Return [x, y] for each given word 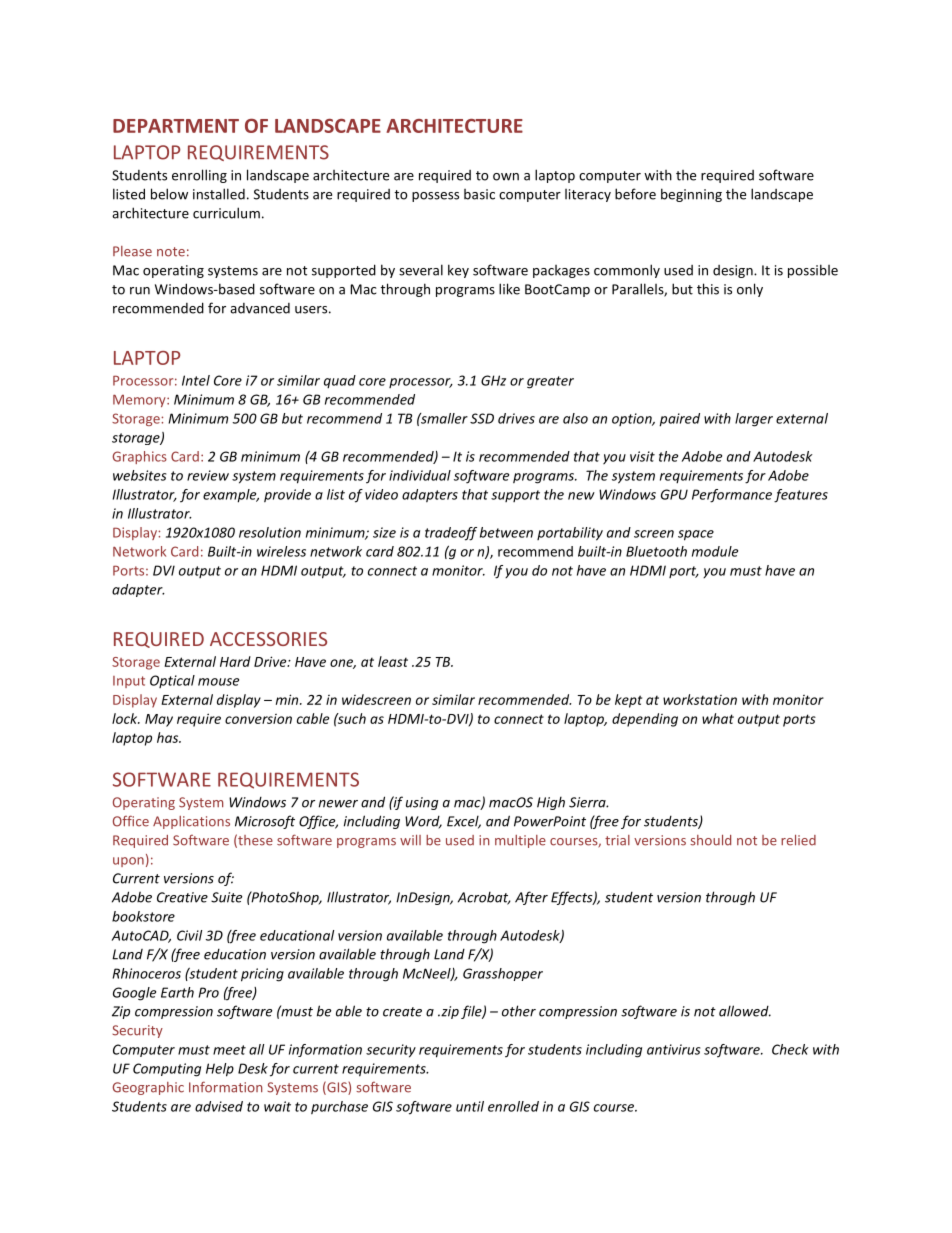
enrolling [199, 176]
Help [220, 1070]
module [715, 551]
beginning [691, 195]
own [506, 177]
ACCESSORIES [268, 639]
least [393, 661]
